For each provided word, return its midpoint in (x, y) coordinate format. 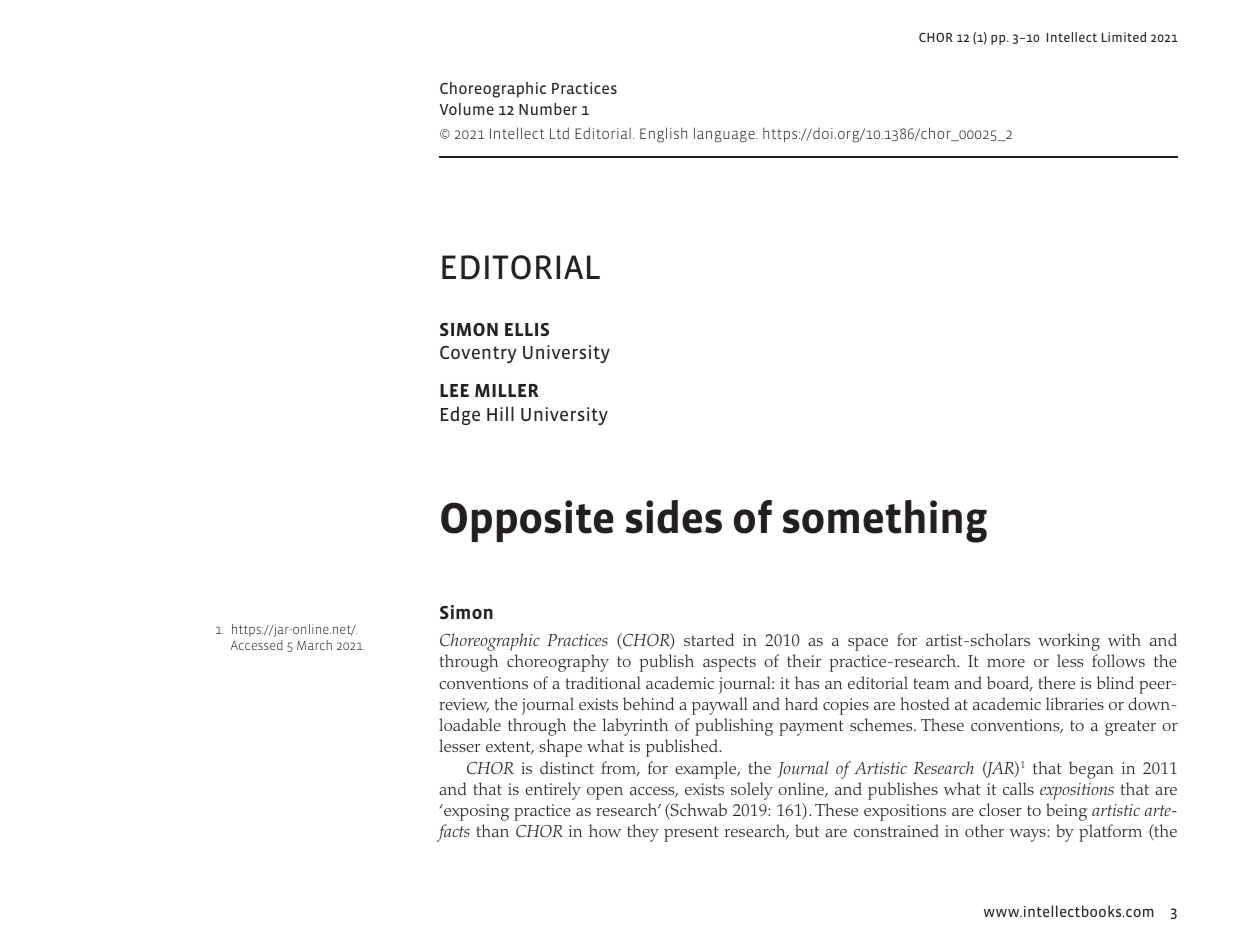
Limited (1124, 37)
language (725, 135)
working (1069, 642)
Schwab (698, 811)
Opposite (527, 521)
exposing (476, 812)
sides (674, 517)
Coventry (478, 354)
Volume (467, 109)
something (885, 521)
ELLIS (527, 329)
